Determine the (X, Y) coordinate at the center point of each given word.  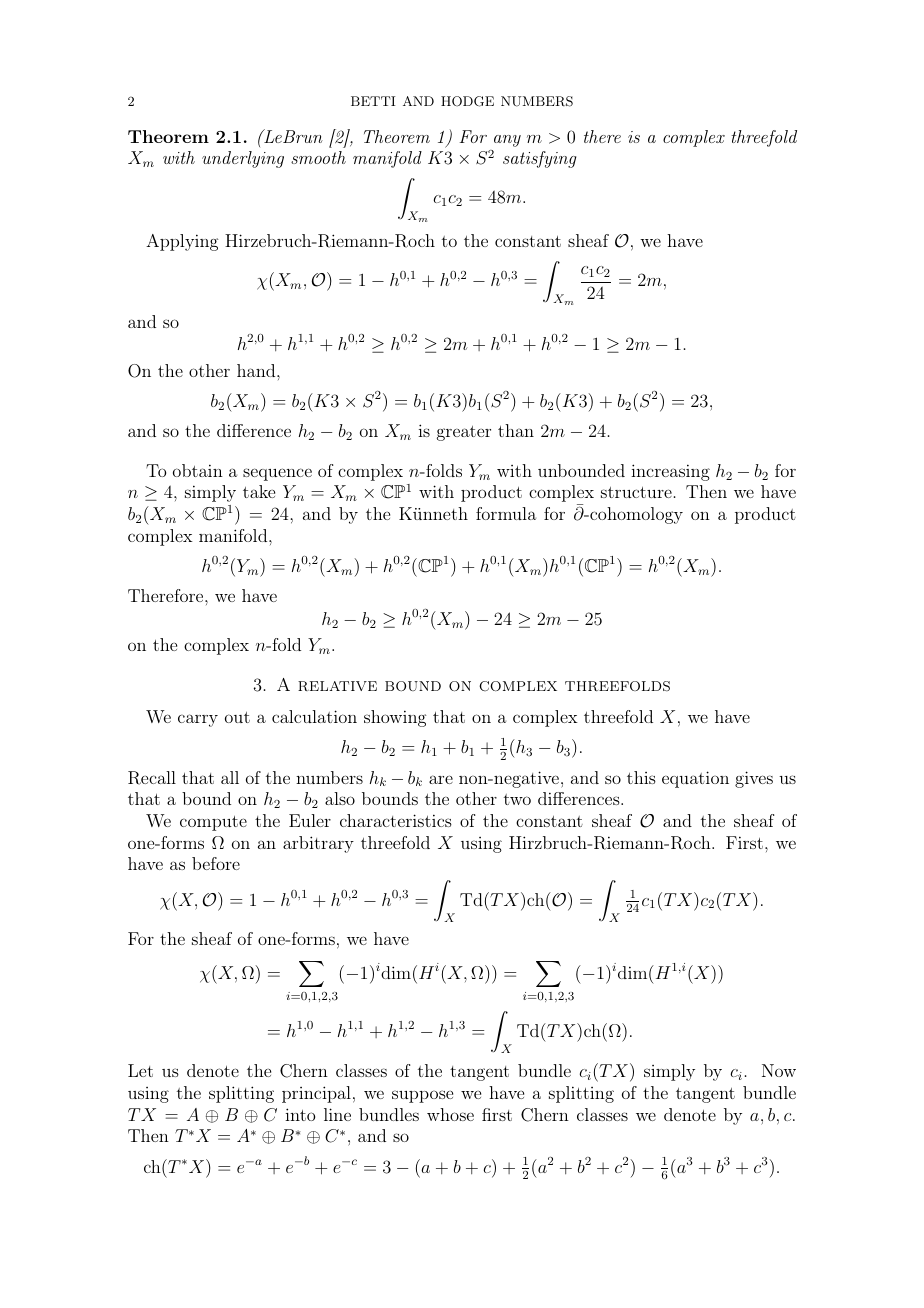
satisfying (539, 159)
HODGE (467, 101)
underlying (243, 159)
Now (779, 1070)
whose (450, 1114)
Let (140, 1070)
